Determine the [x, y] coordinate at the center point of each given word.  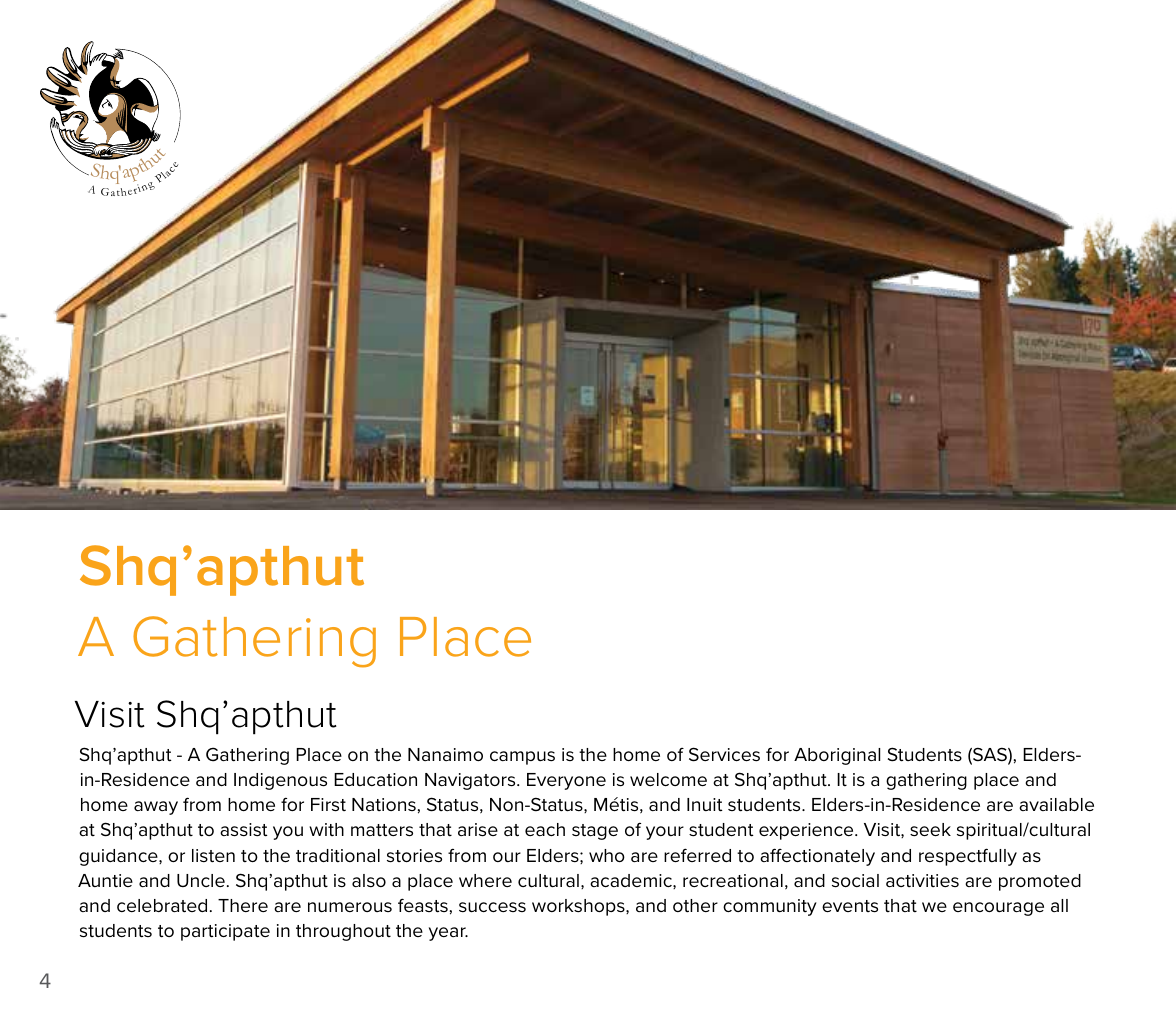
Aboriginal [837, 756]
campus [522, 758]
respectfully [968, 857]
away [156, 808]
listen [213, 856]
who [607, 855]
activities [922, 880]
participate [225, 932]
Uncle [201, 880]
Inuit [705, 805]
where [485, 880]
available [1056, 804]
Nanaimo [445, 754]
